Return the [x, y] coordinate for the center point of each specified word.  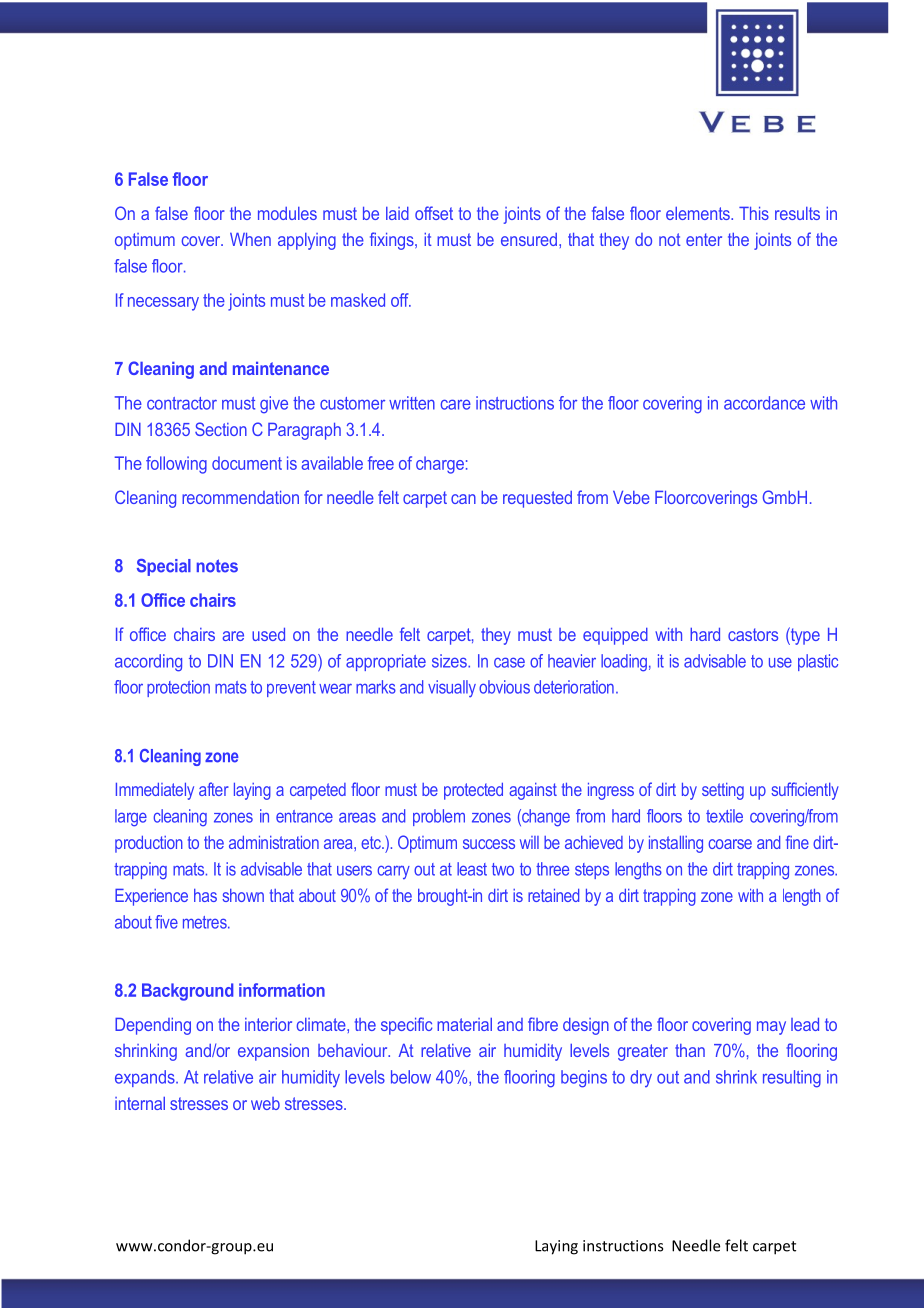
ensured [529, 239]
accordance [764, 403]
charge [440, 465]
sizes [450, 661]
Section [221, 429]
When [250, 239]
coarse [730, 844]
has [205, 895]
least [472, 869]
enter [704, 239]
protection [178, 688]
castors [753, 634]
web [265, 1103]
